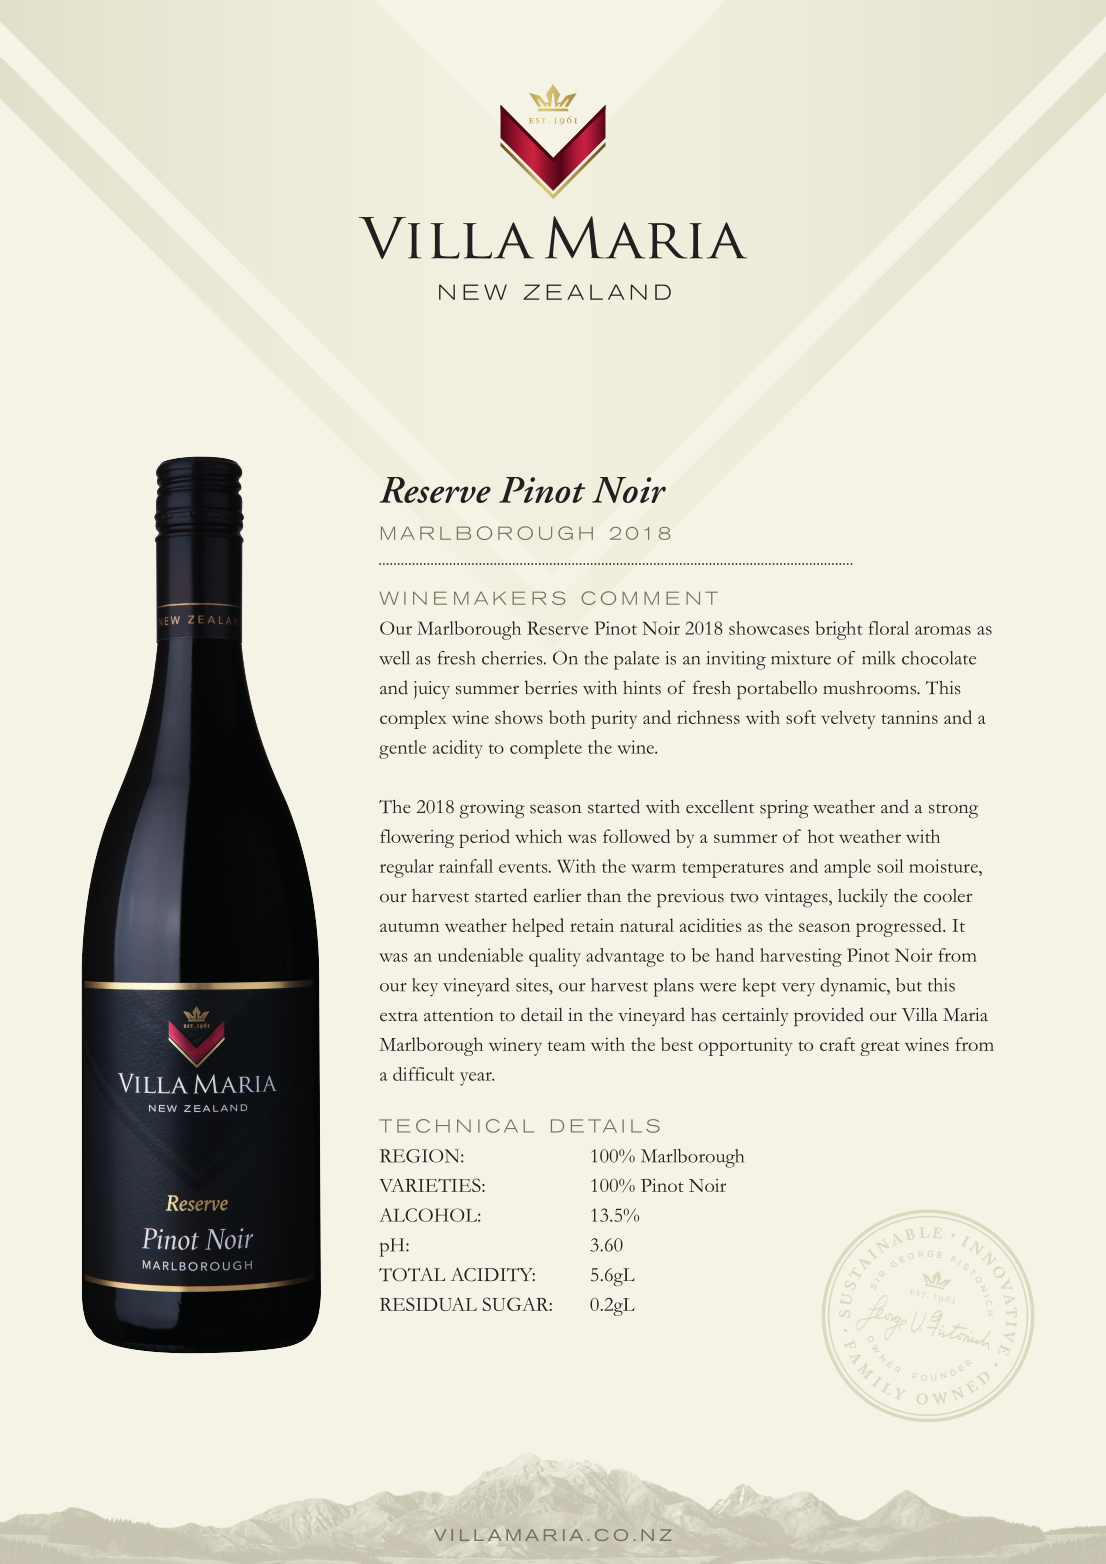 The image size is (1106, 1564). What do you see at coordinates (953, 811) in the screenshot?
I see `strong` at bounding box center [953, 811].
